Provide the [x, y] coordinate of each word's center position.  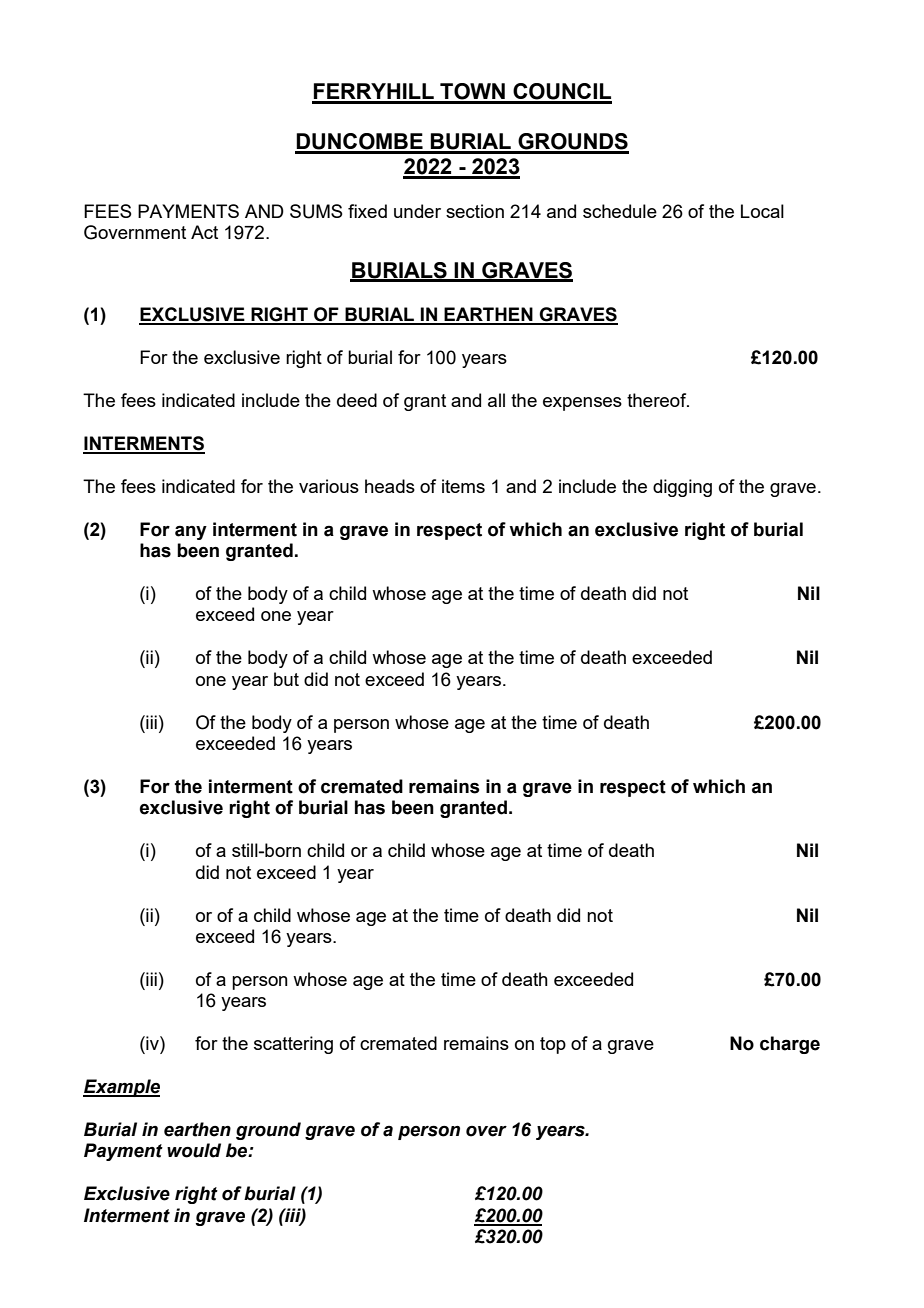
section [475, 211]
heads [390, 486]
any [191, 533]
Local [762, 211]
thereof [658, 400]
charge [790, 1045]
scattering [293, 1045]
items [463, 486]
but [286, 679]
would [194, 1150]
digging [682, 488]
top [553, 1045]
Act [204, 232]
